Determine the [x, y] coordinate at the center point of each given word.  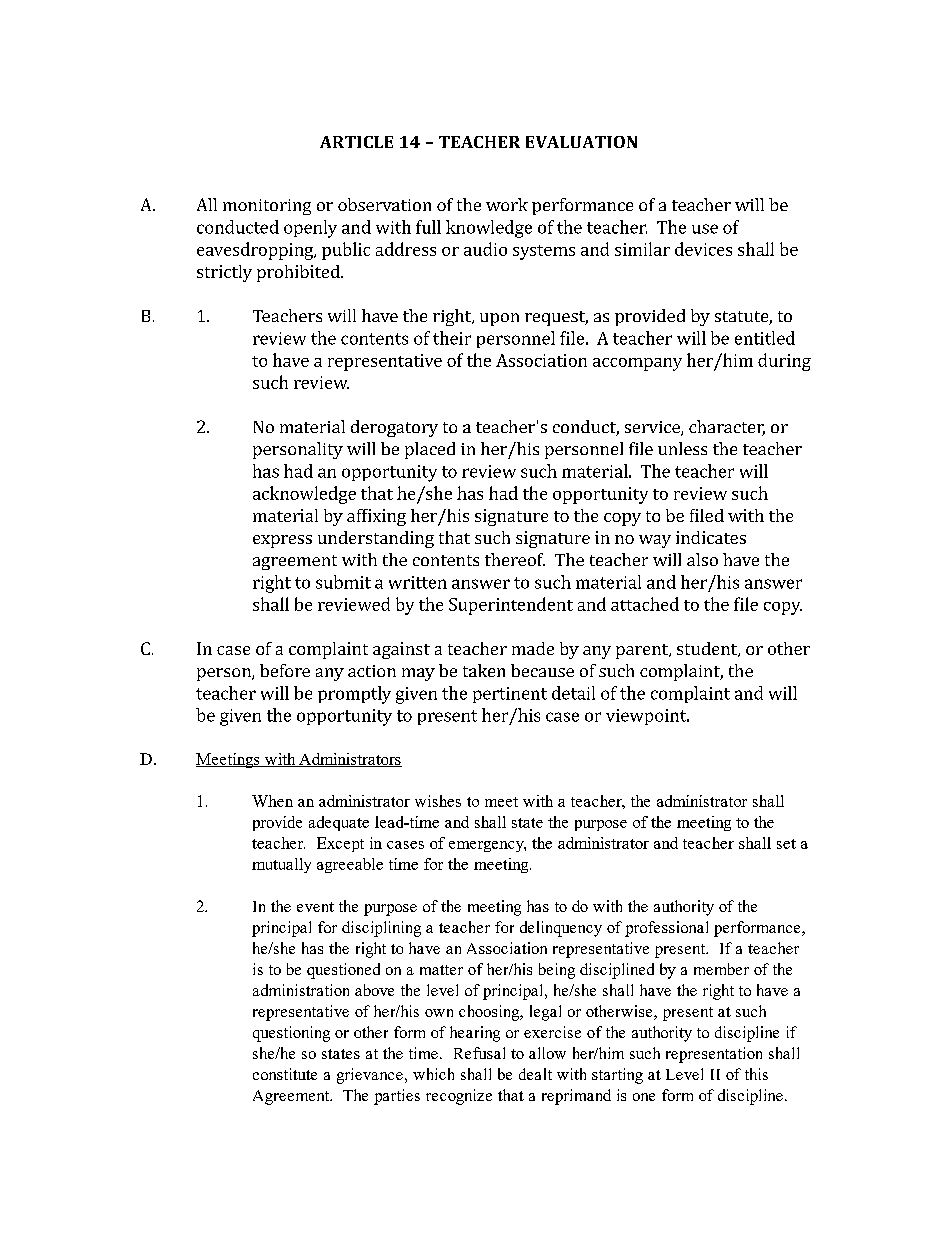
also [702, 559]
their [452, 338]
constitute [285, 1074]
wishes [438, 801]
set [786, 844]
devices [703, 249]
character [727, 428]
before [285, 670]
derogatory [394, 428]
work [507, 204]
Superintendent [511, 606]
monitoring [267, 207]
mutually [281, 865]
